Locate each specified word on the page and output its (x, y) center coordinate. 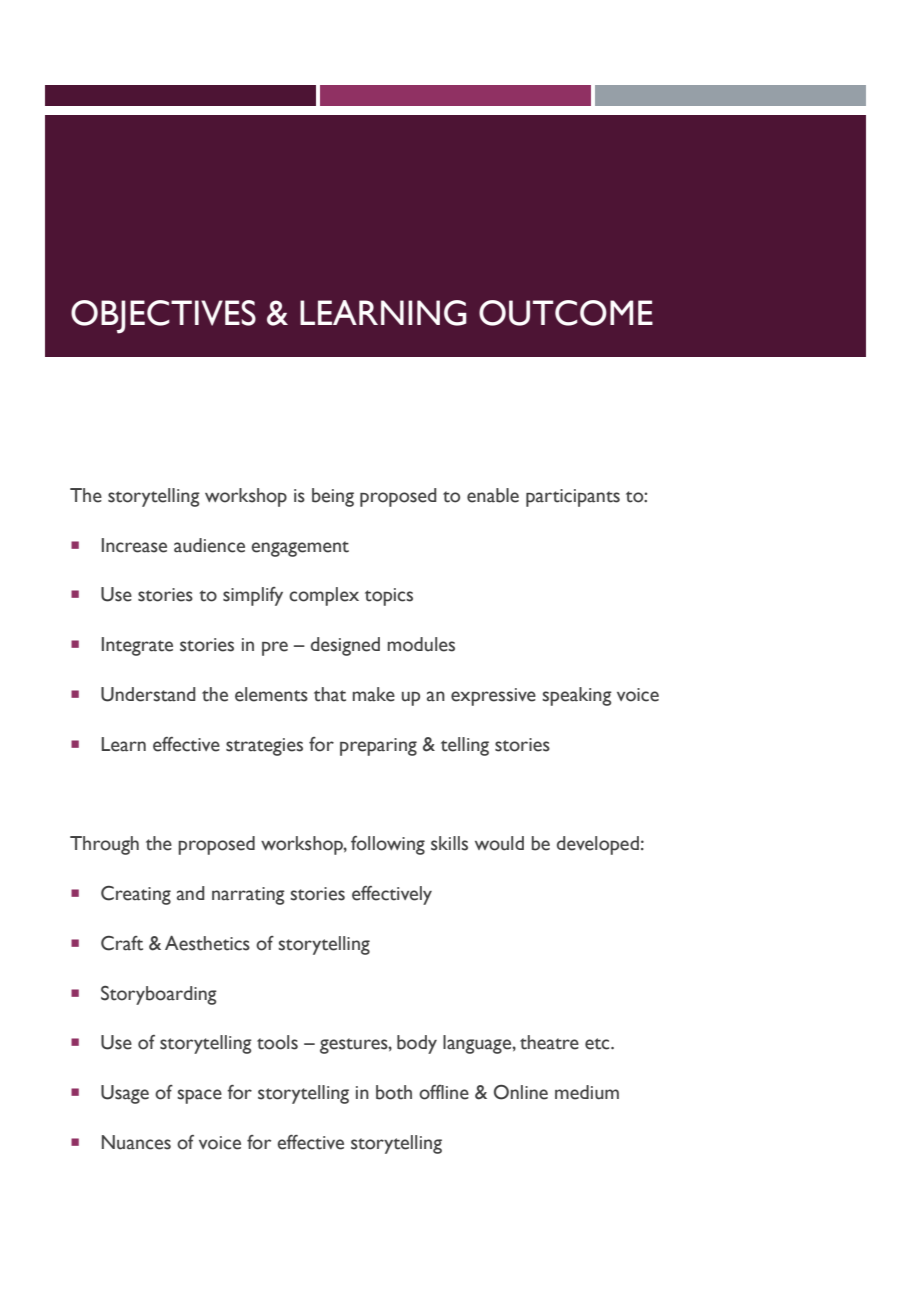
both (394, 1092)
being (333, 497)
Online (521, 1092)
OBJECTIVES (163, 317)
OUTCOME (566, 313)
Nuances (136, 1142)
